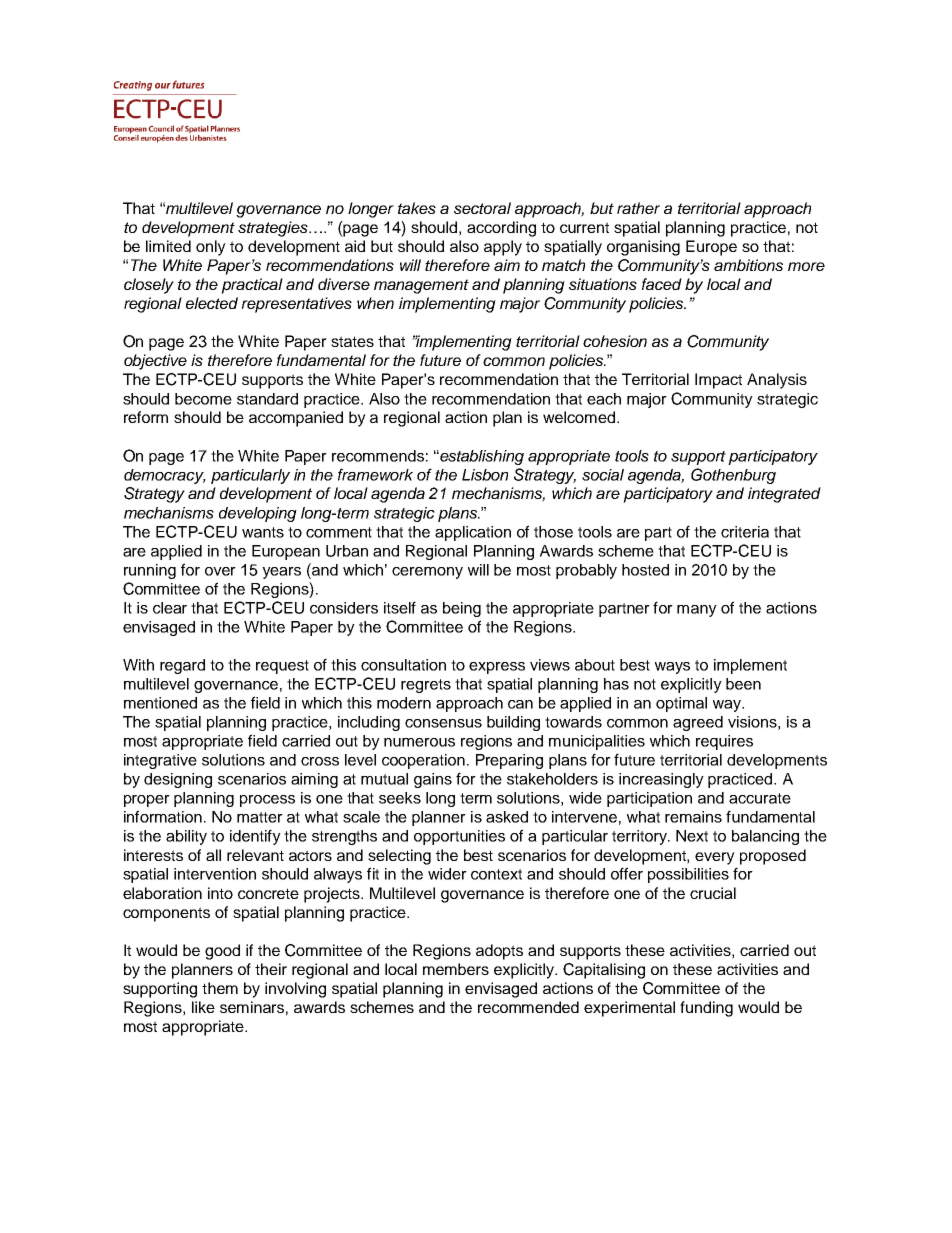 The width and height of the screenshot is (952, 1233). Describe the element at coordinates (462, 609) in the screenshot. I see `being` at that location.
